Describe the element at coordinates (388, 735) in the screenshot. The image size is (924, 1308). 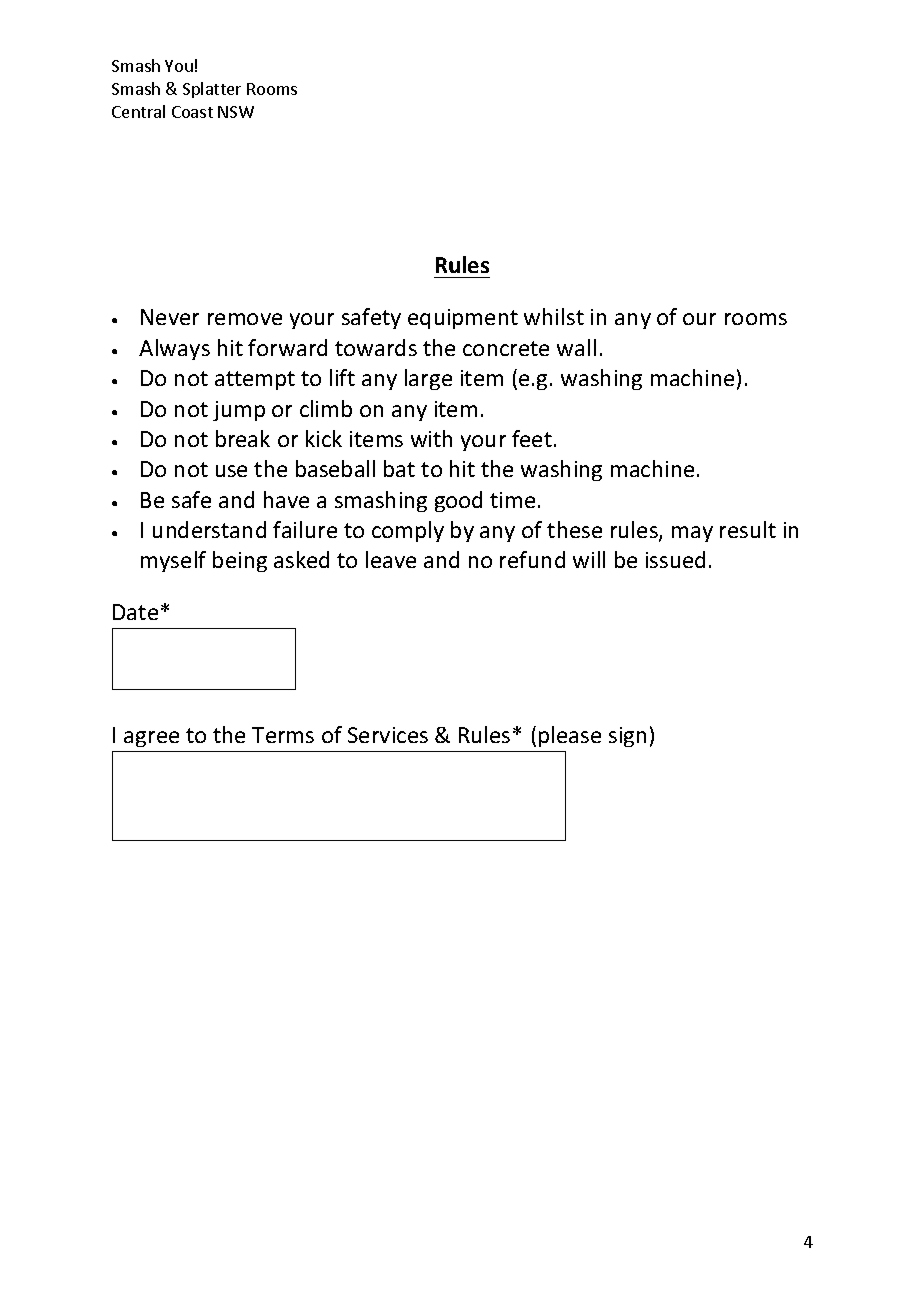
I see `Services` at that location.
